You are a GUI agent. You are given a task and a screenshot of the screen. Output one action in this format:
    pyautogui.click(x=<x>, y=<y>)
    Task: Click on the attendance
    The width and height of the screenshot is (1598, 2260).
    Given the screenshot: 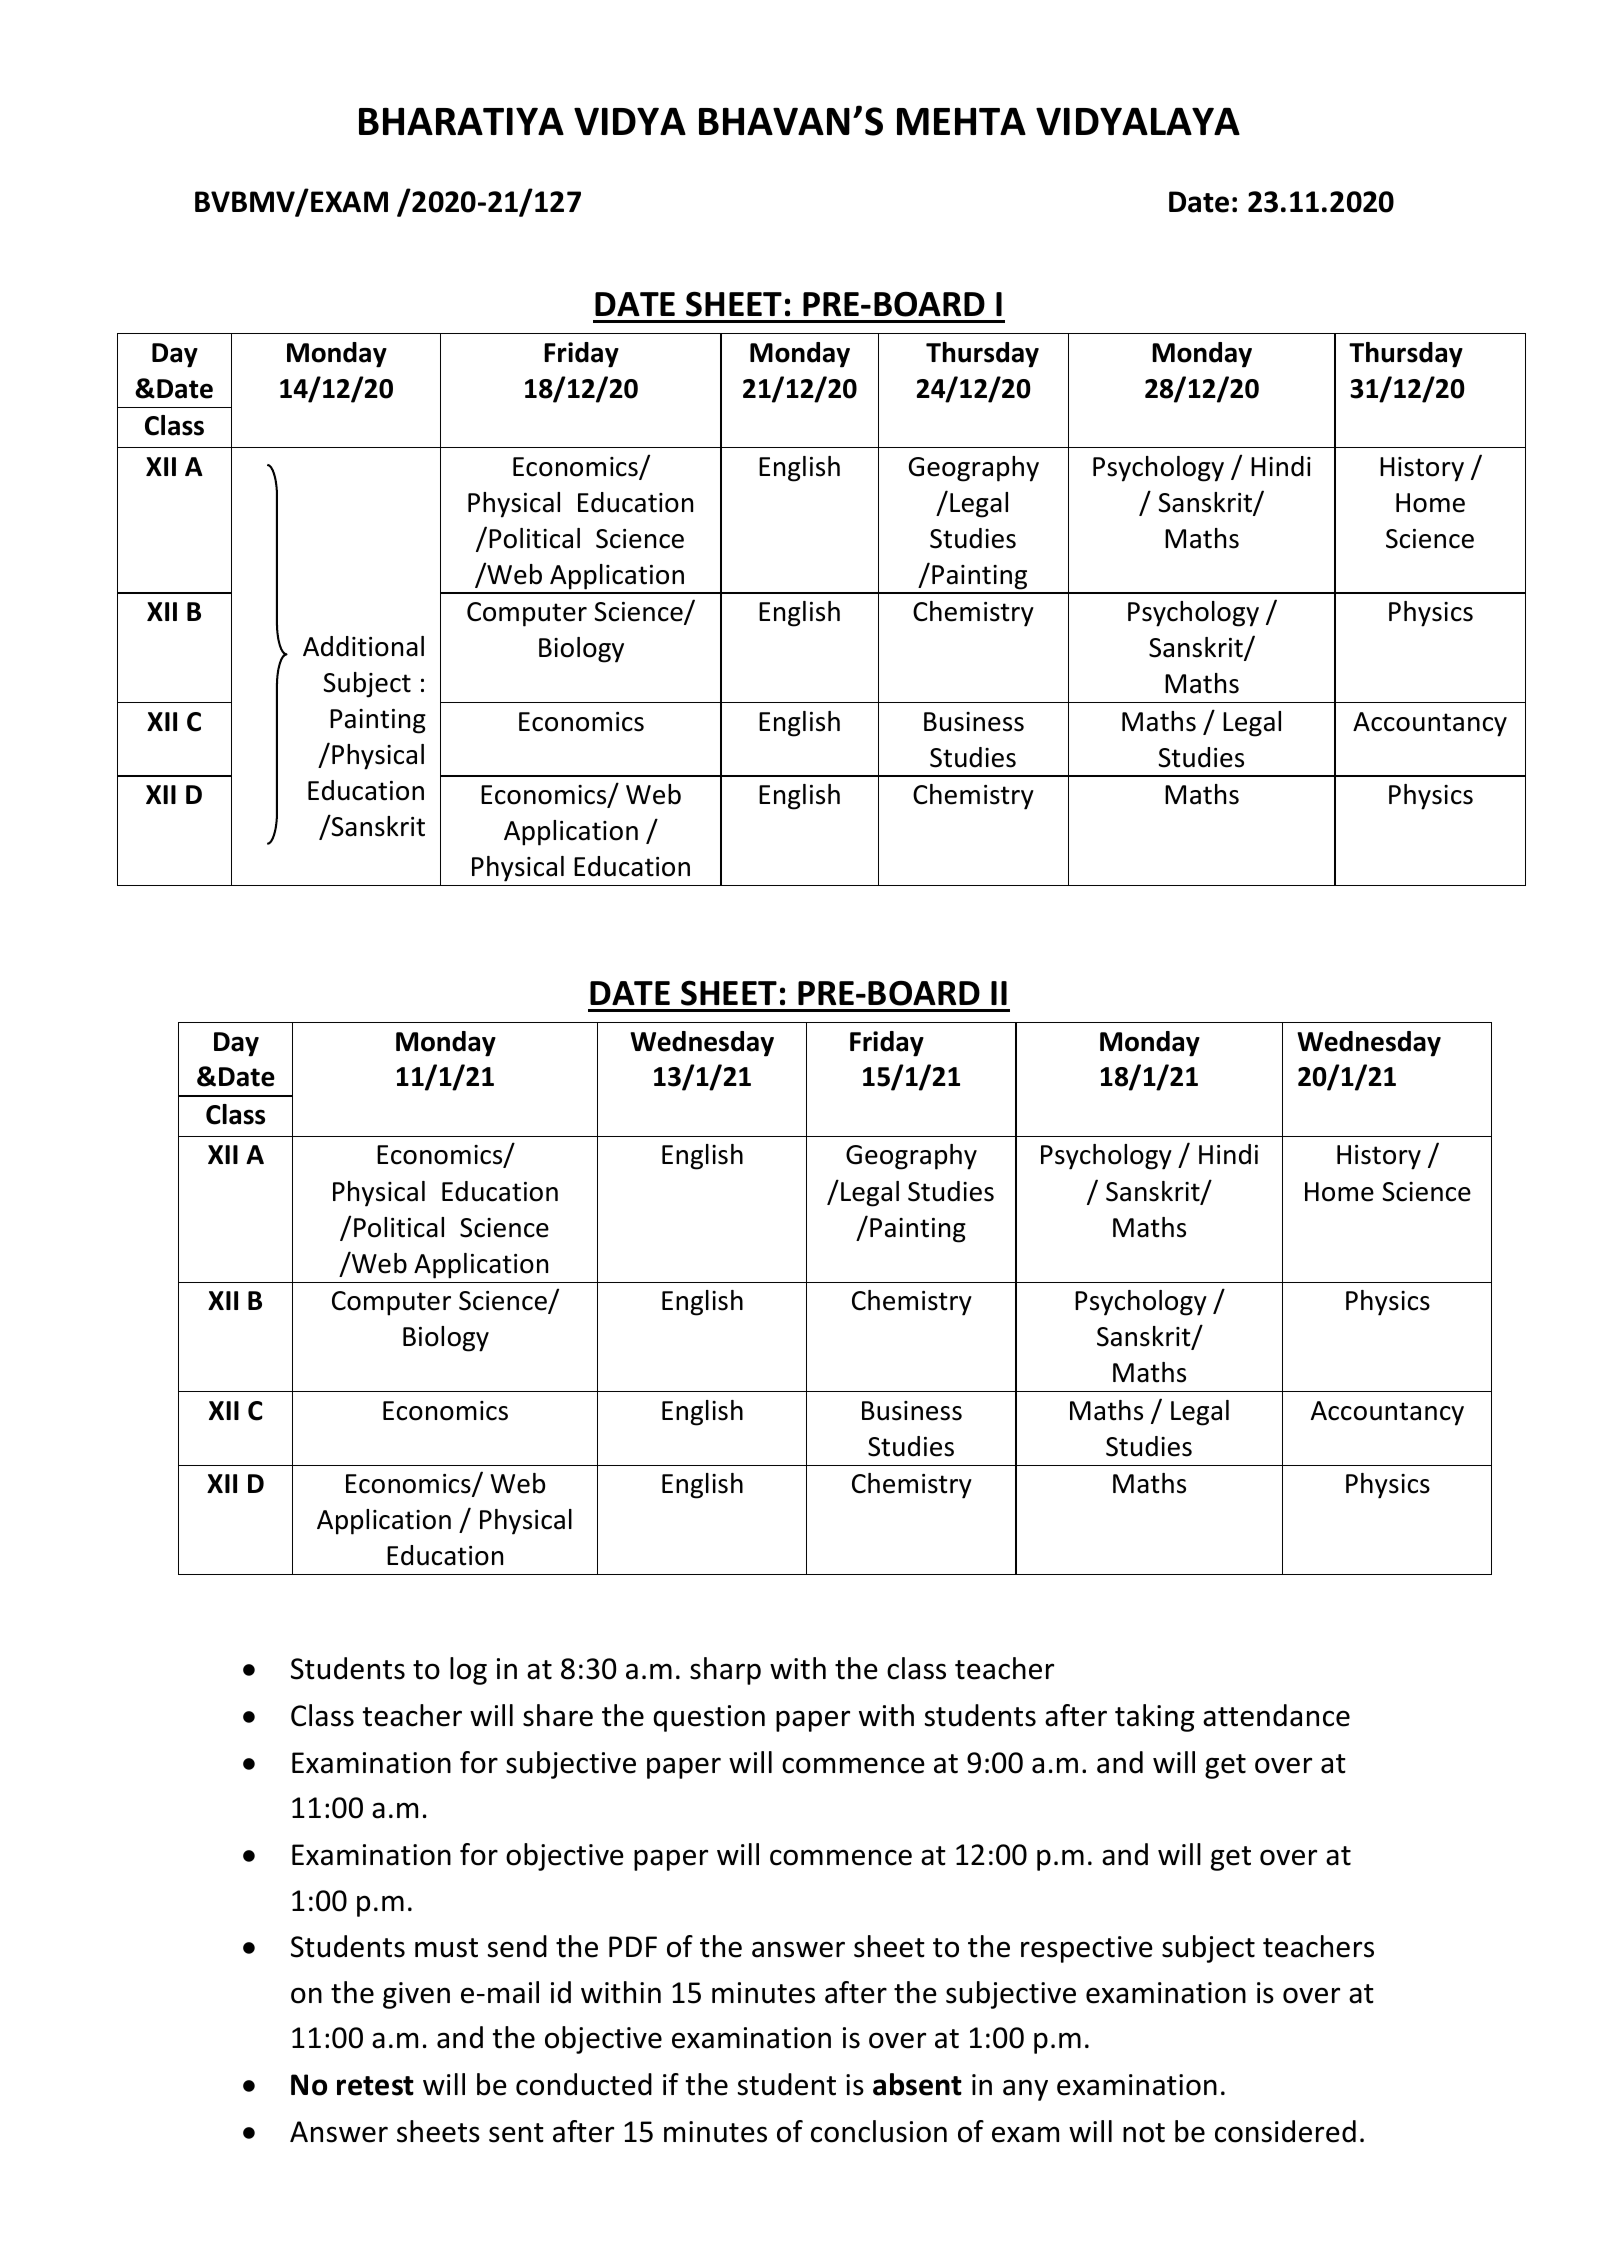 What is the action you would take?
    pyautogui.click(x=1276, y=1715)
